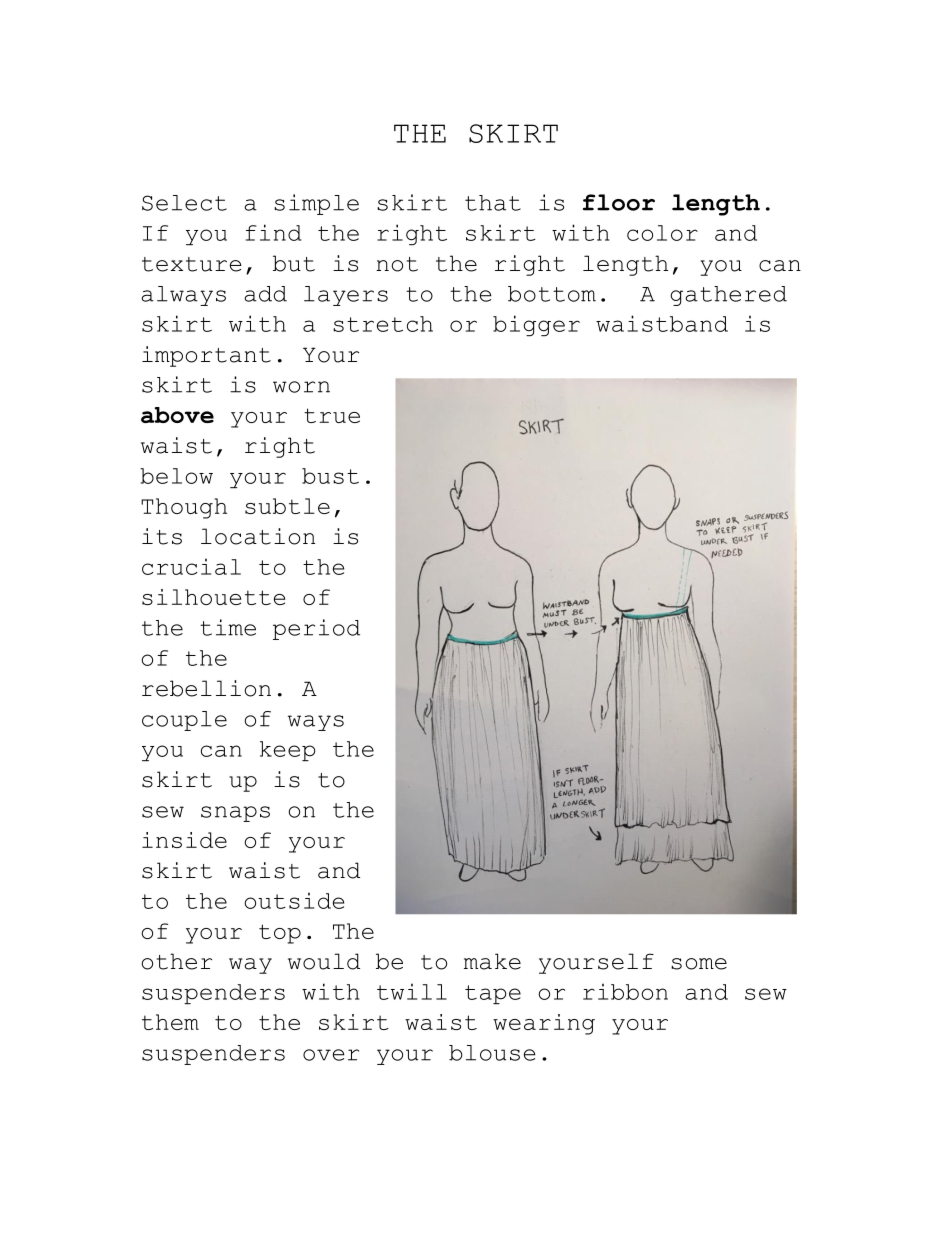 The image size is (952, 1233). Describe the element at coordinates (316, 629) in the screenshot. I see `period` at that location.
